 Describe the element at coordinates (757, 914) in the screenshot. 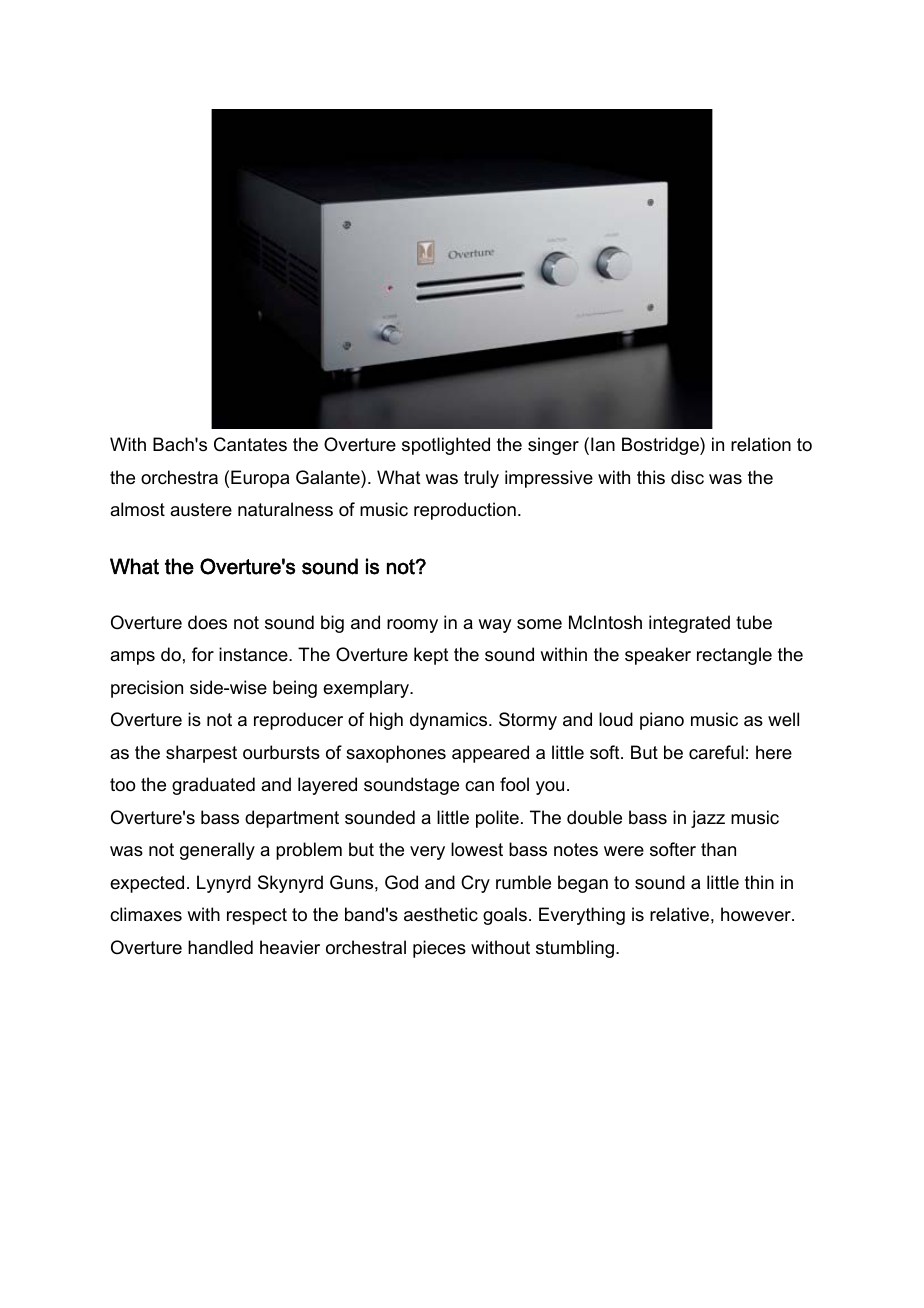

I see `however` at that location.
